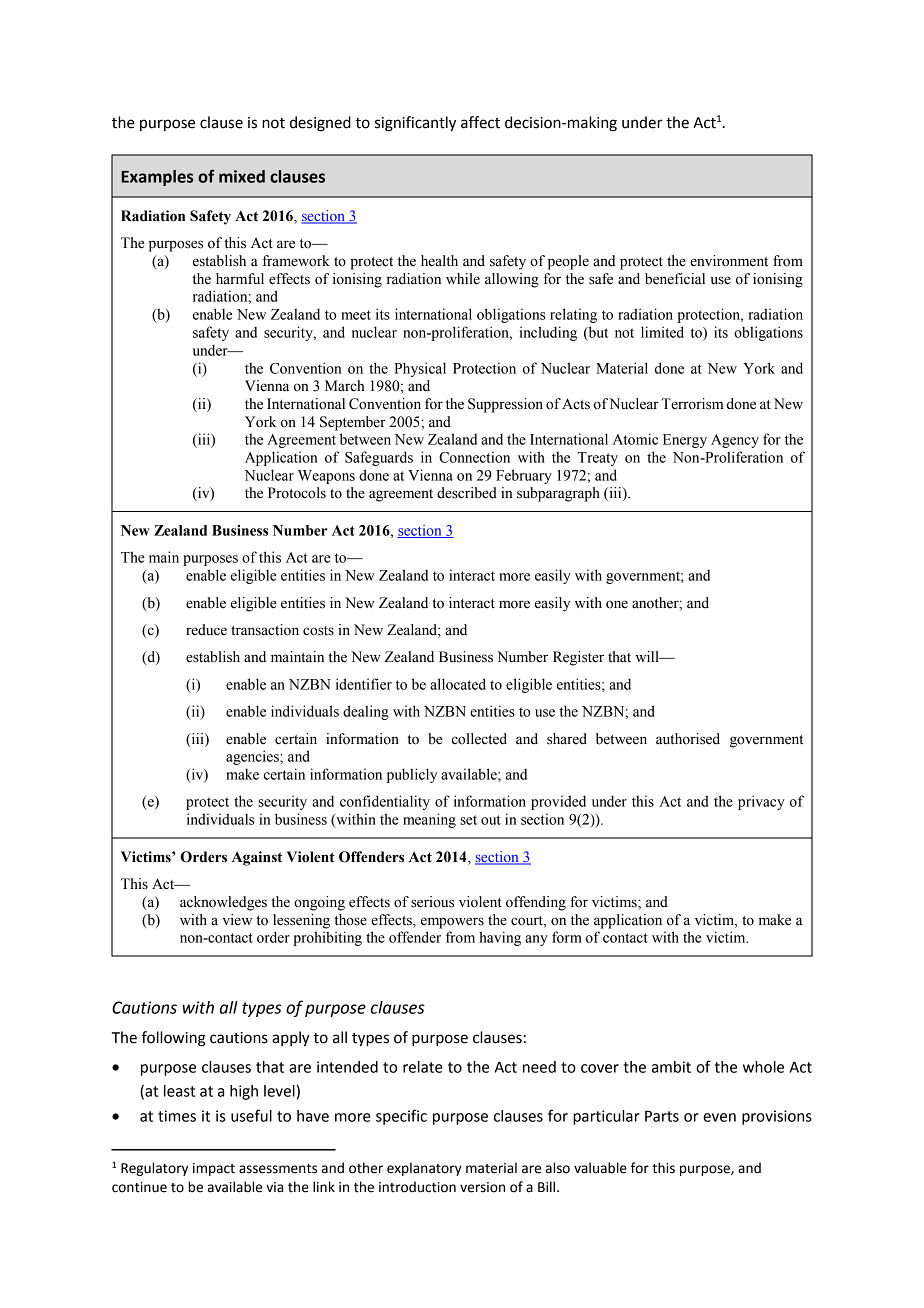 This screenshot has width=924, height=1308. What do you see at coordinates (761, 802) in the screenshot?
I see `privacy` at bounding box center [761, 802].
